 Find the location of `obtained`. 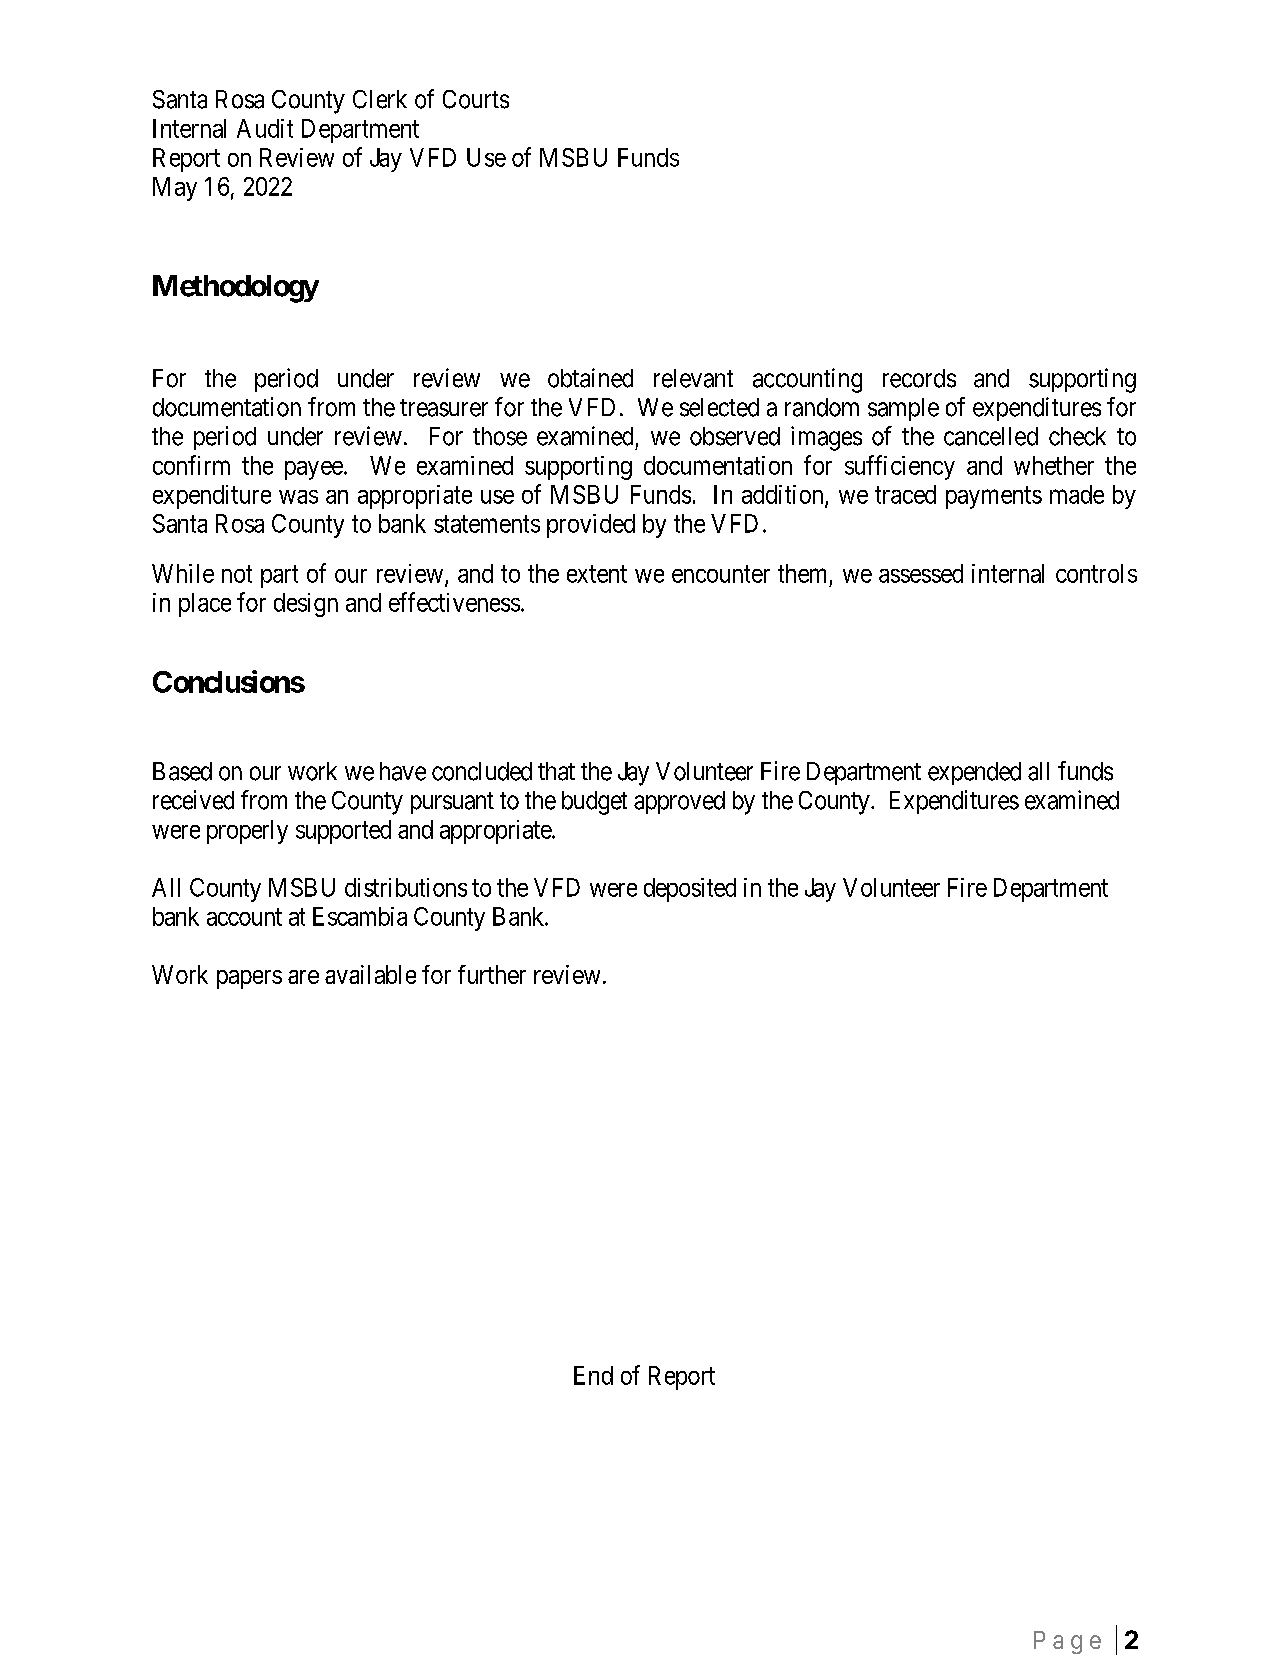

obtained is located at coordinates (590, 378).
